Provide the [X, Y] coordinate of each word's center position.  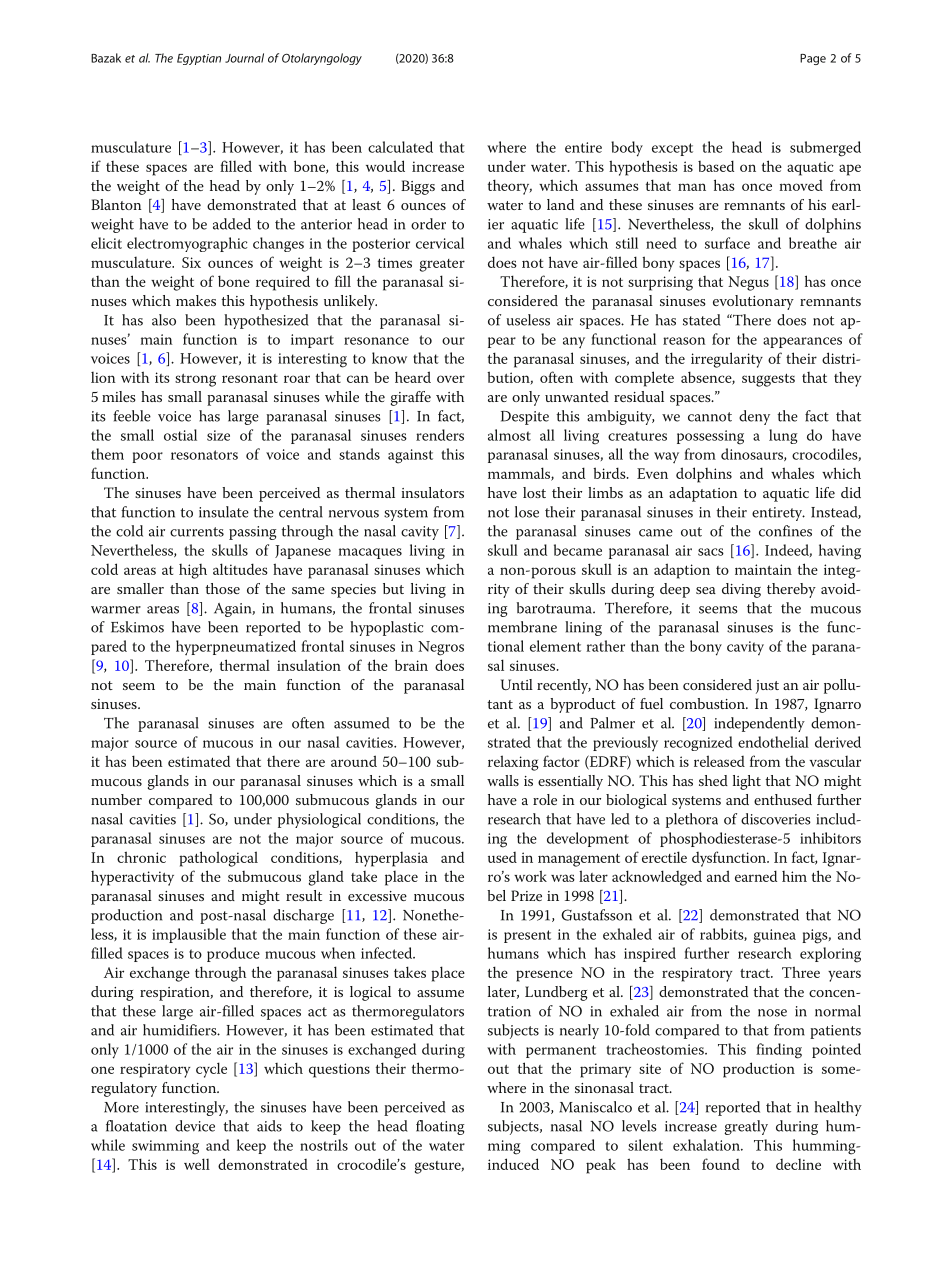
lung [783, 436]
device [195, 1126]
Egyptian [199, 59]
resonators [204, 455]
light [747, 782]
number [116, 799]
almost [509, 435]
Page [813, 59]
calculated [400, 147]
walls [503, 780]
